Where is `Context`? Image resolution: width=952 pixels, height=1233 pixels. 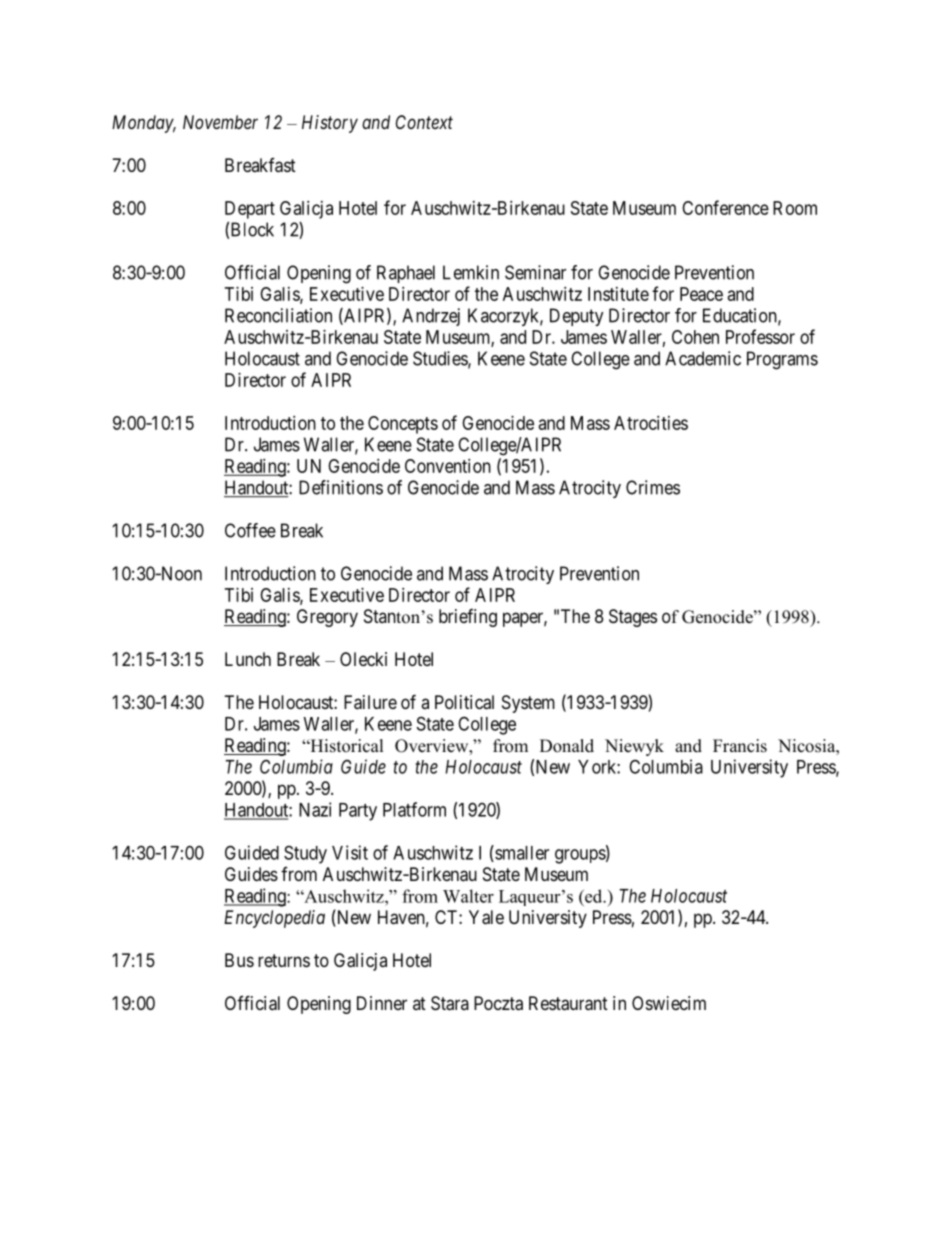
Context is located at coordinates (424, 122).
